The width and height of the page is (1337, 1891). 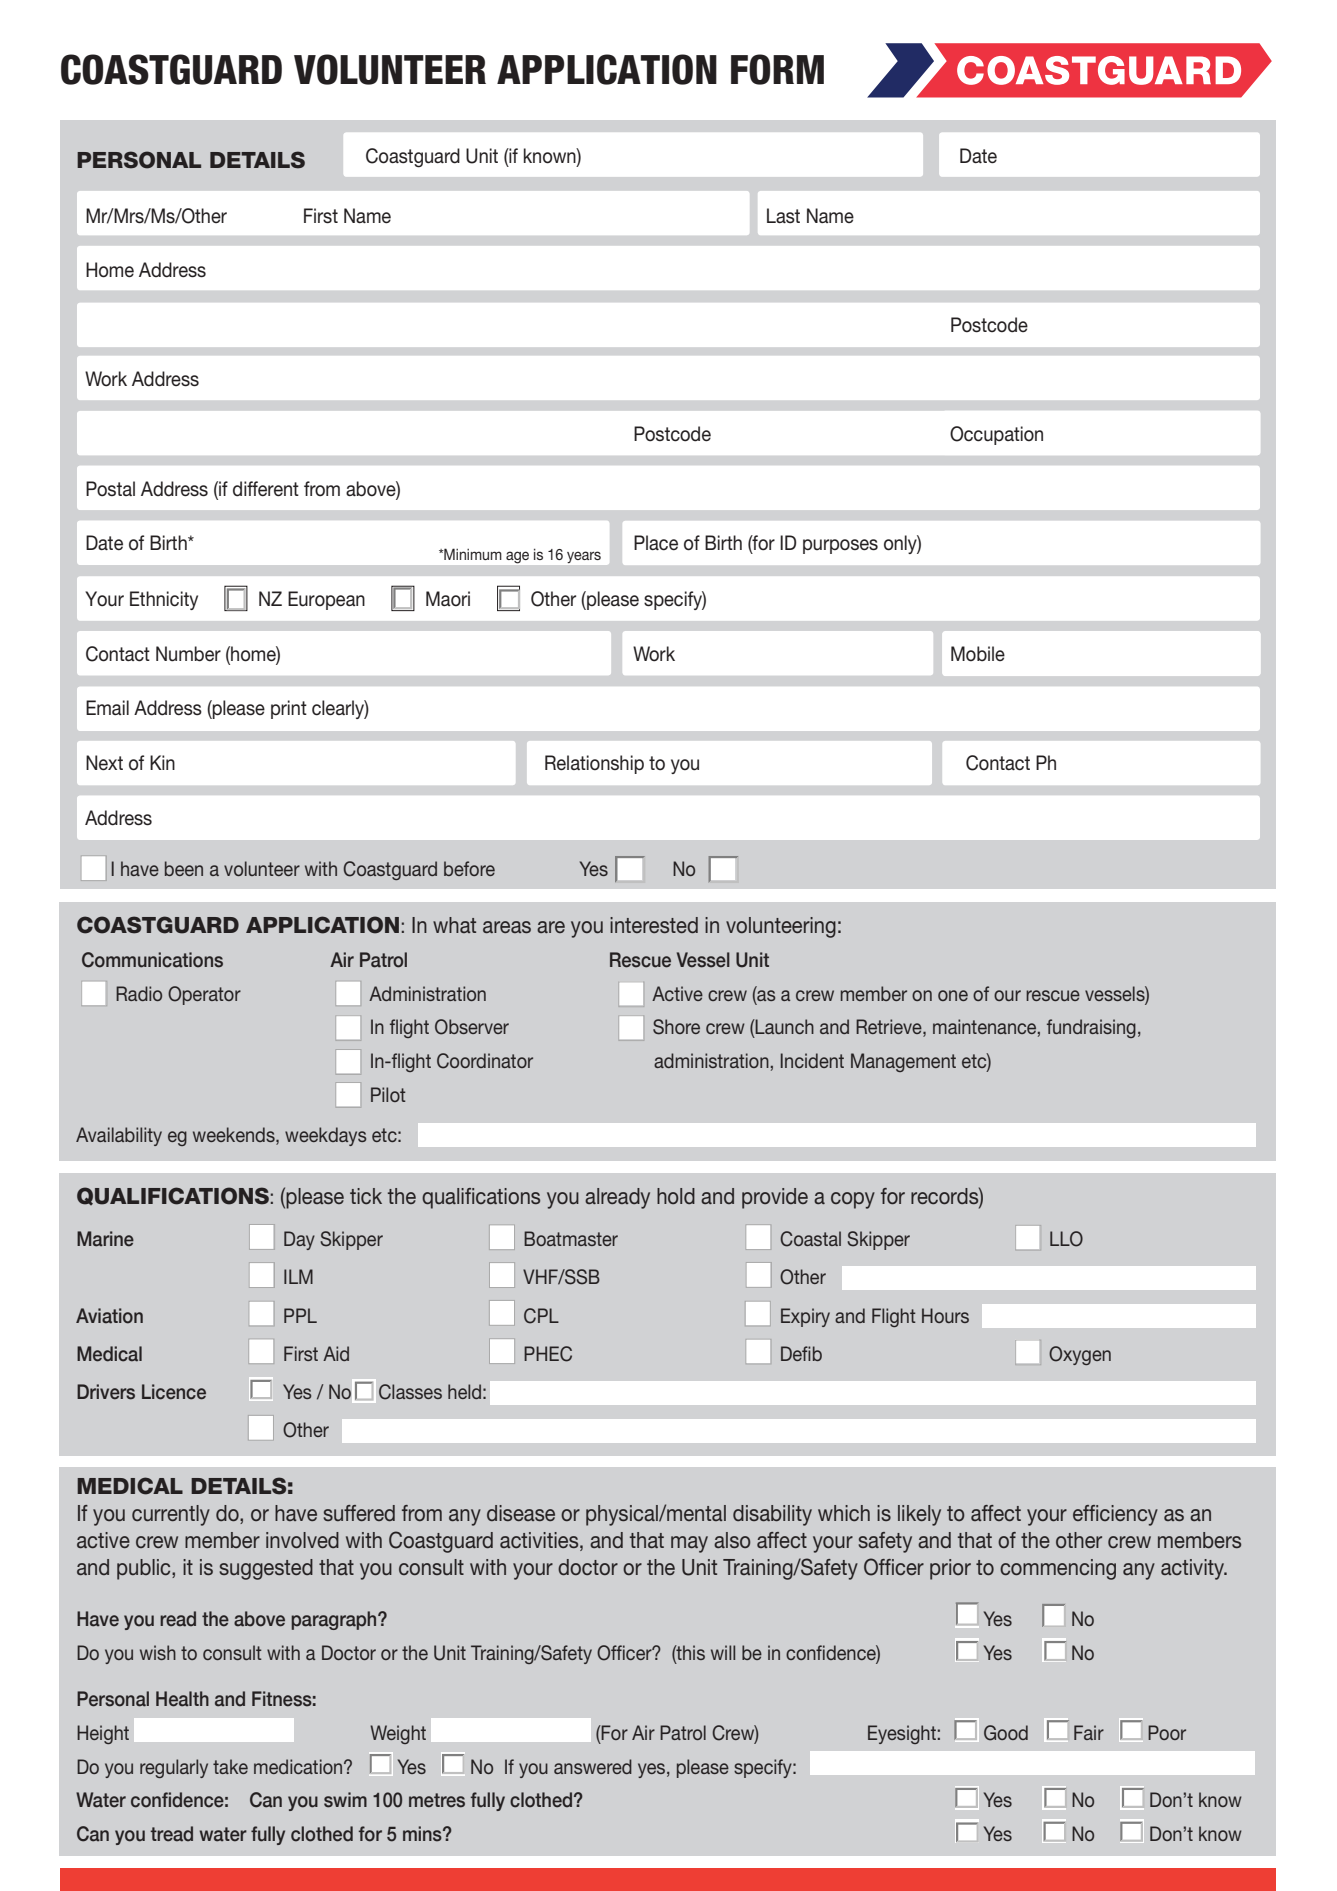 What do you see at coordinates (656, 543) in the page?
I see `Place` at bounding box center [656, 543].
